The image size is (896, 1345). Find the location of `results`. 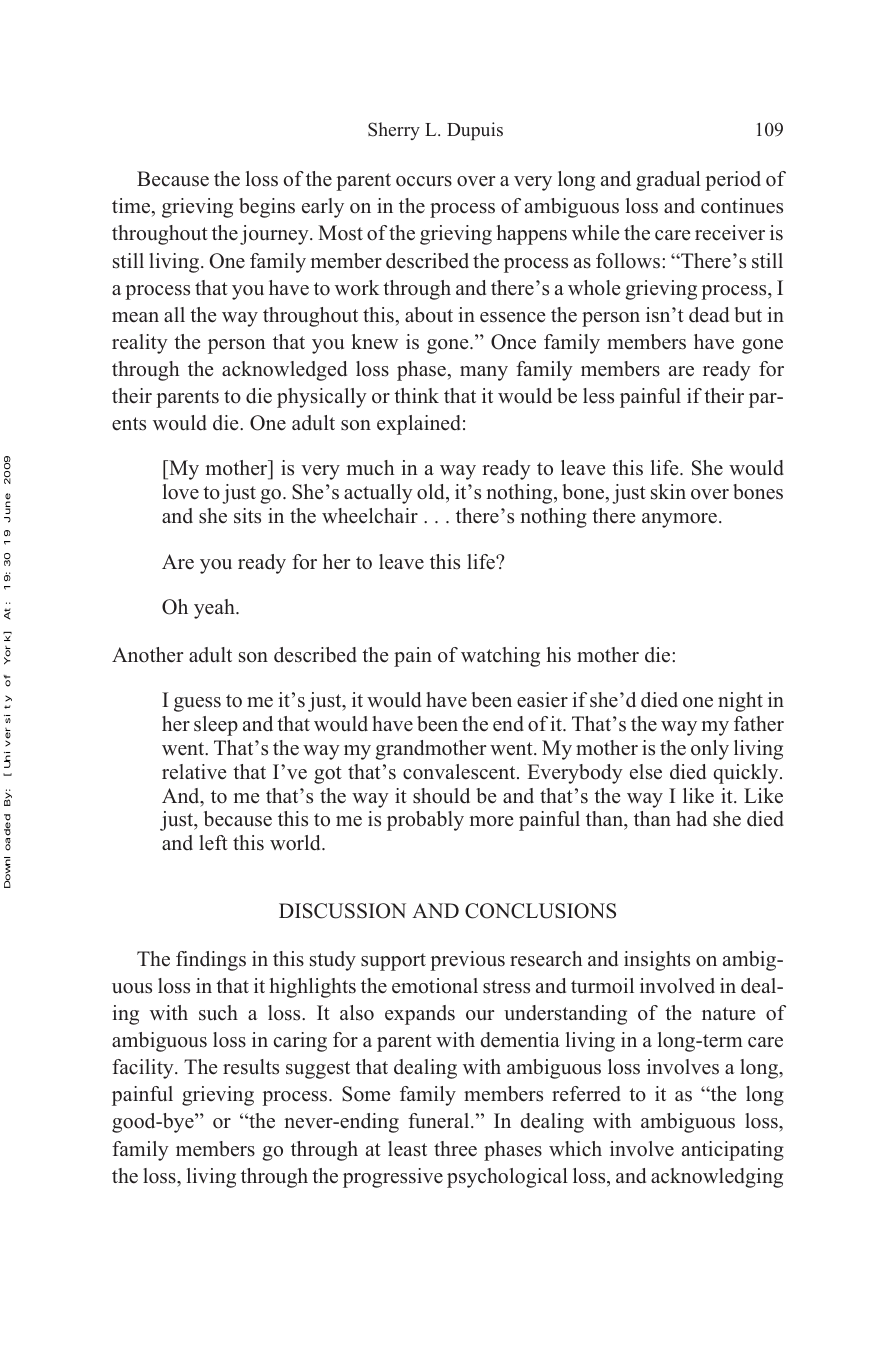

results is located at coordinates (251, 1067).
